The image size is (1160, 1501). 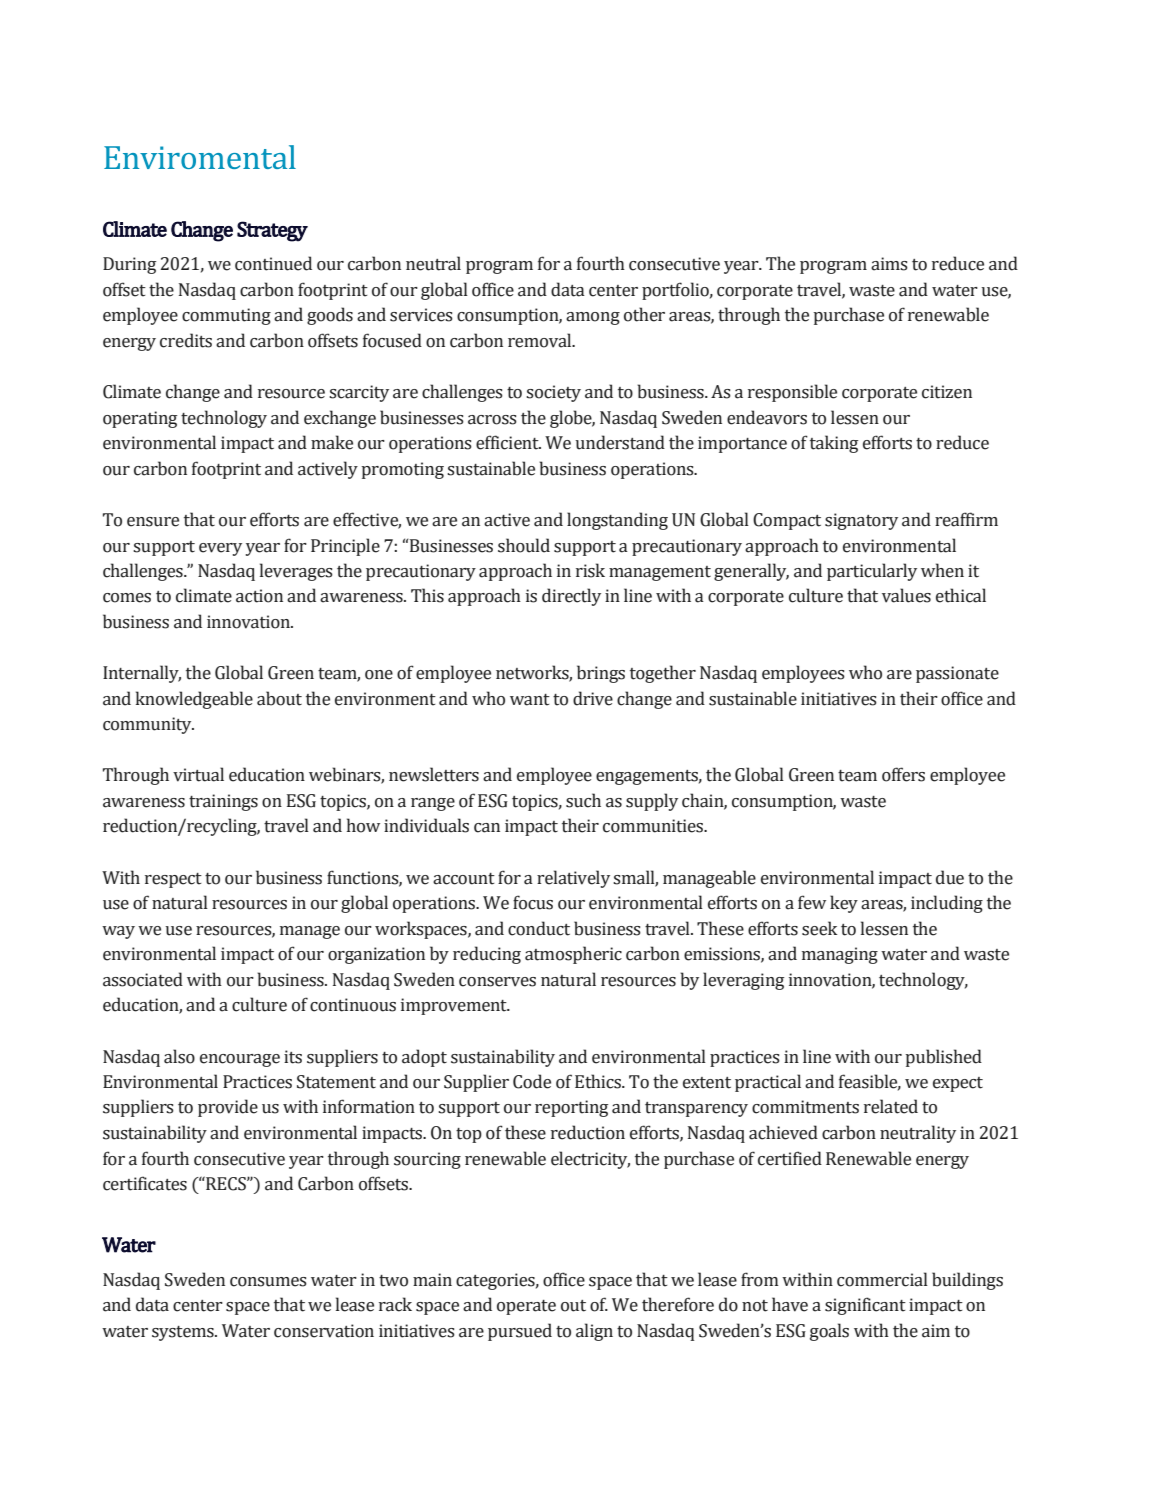 What do you see at coordinates (526, 1307) in the screenshot?
I see `operate` at bounding box center [526, 1307].
